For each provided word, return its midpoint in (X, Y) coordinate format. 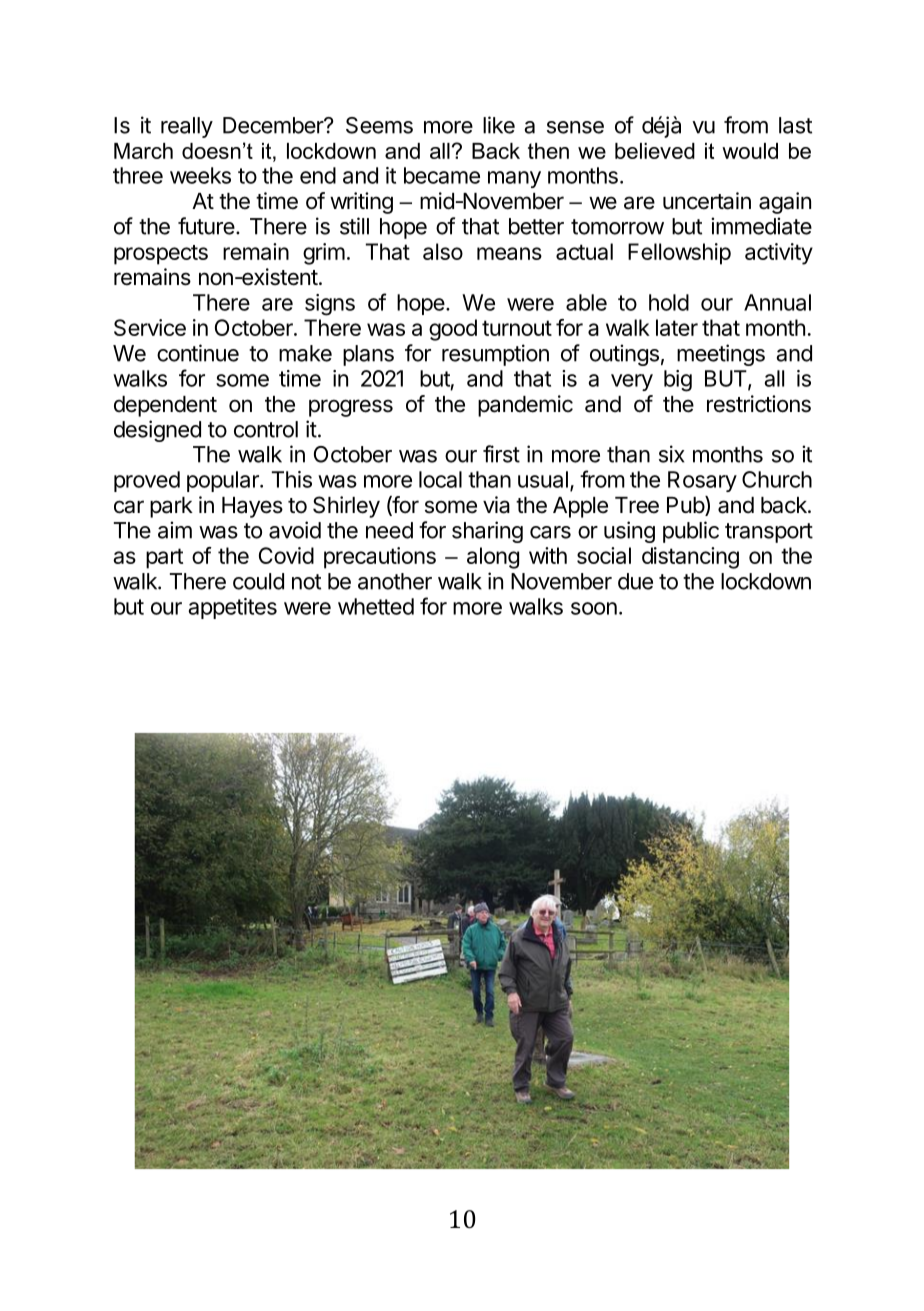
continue (198, 353)
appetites (233, 608)
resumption (495, 355)
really (187, 127)
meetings (721, 355)
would (750, 151)
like (499, 125)
